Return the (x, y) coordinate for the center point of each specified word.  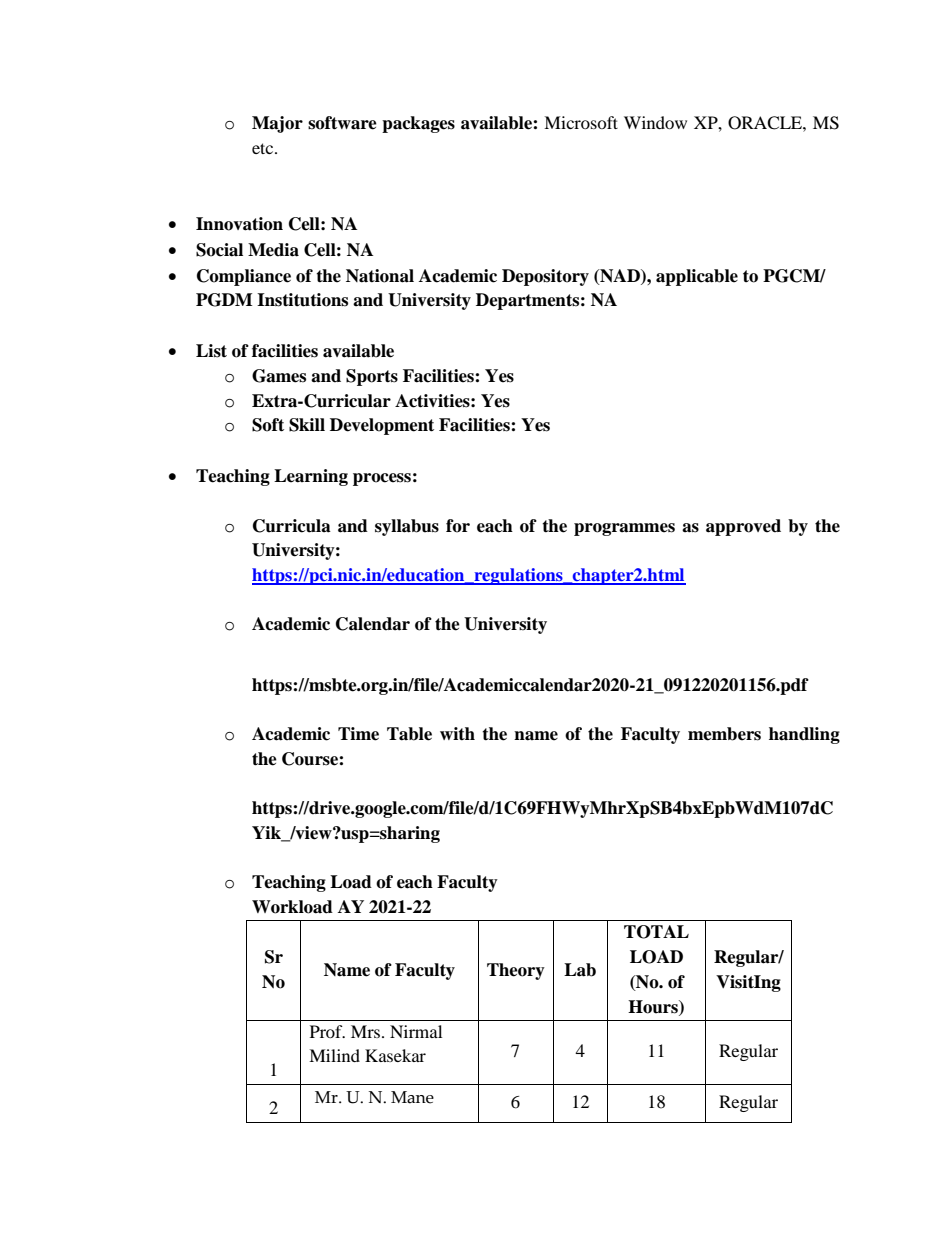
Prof (327, 1031)
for (458, 526)
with (457, 733)
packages (418, 124)
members (724, 734)
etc (264, 148)
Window (655, 122)
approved (743, 527)
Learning (311, 477)
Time (358, 734)
